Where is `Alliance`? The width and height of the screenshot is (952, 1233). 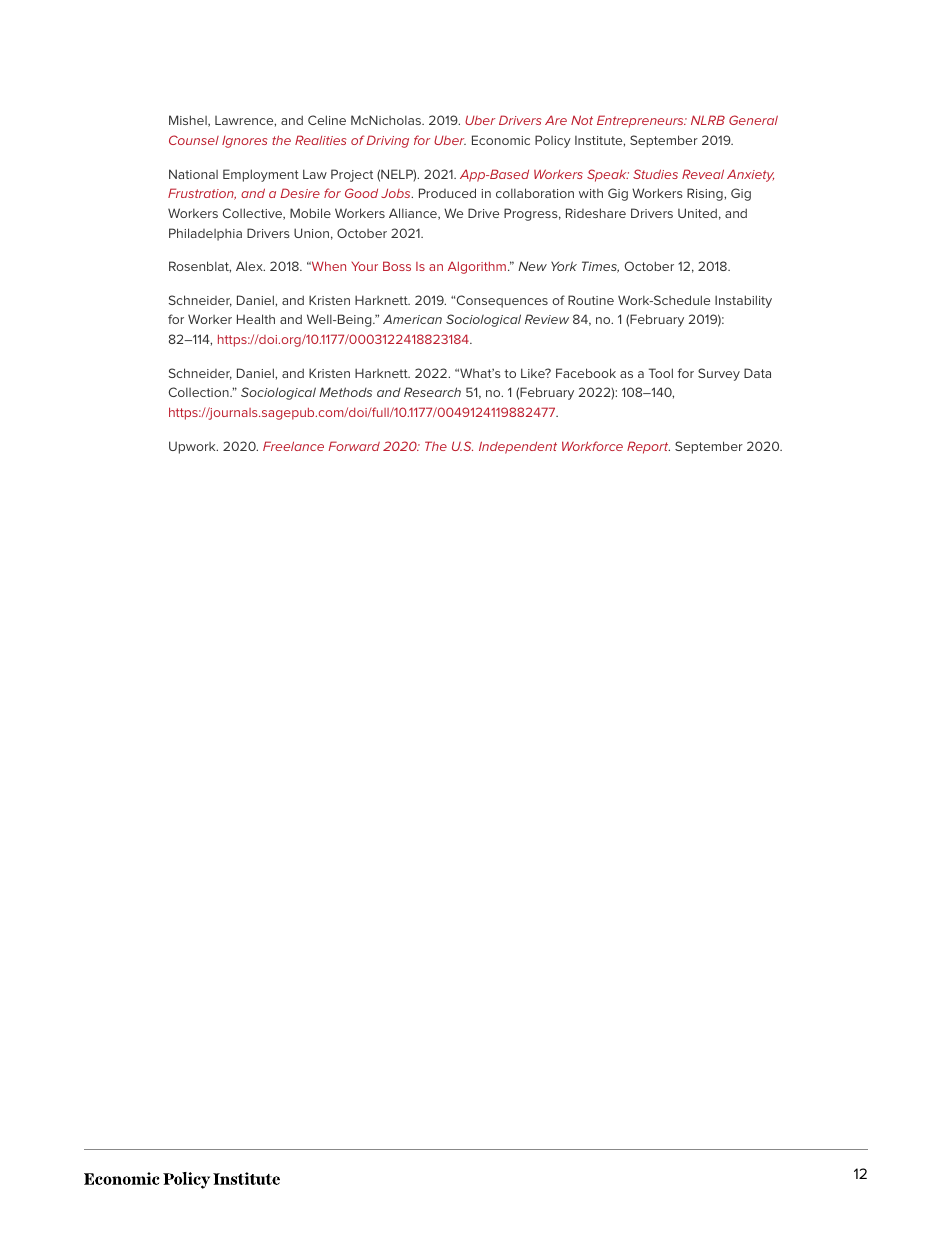
Alliance is located at coordinates (414, 214).
